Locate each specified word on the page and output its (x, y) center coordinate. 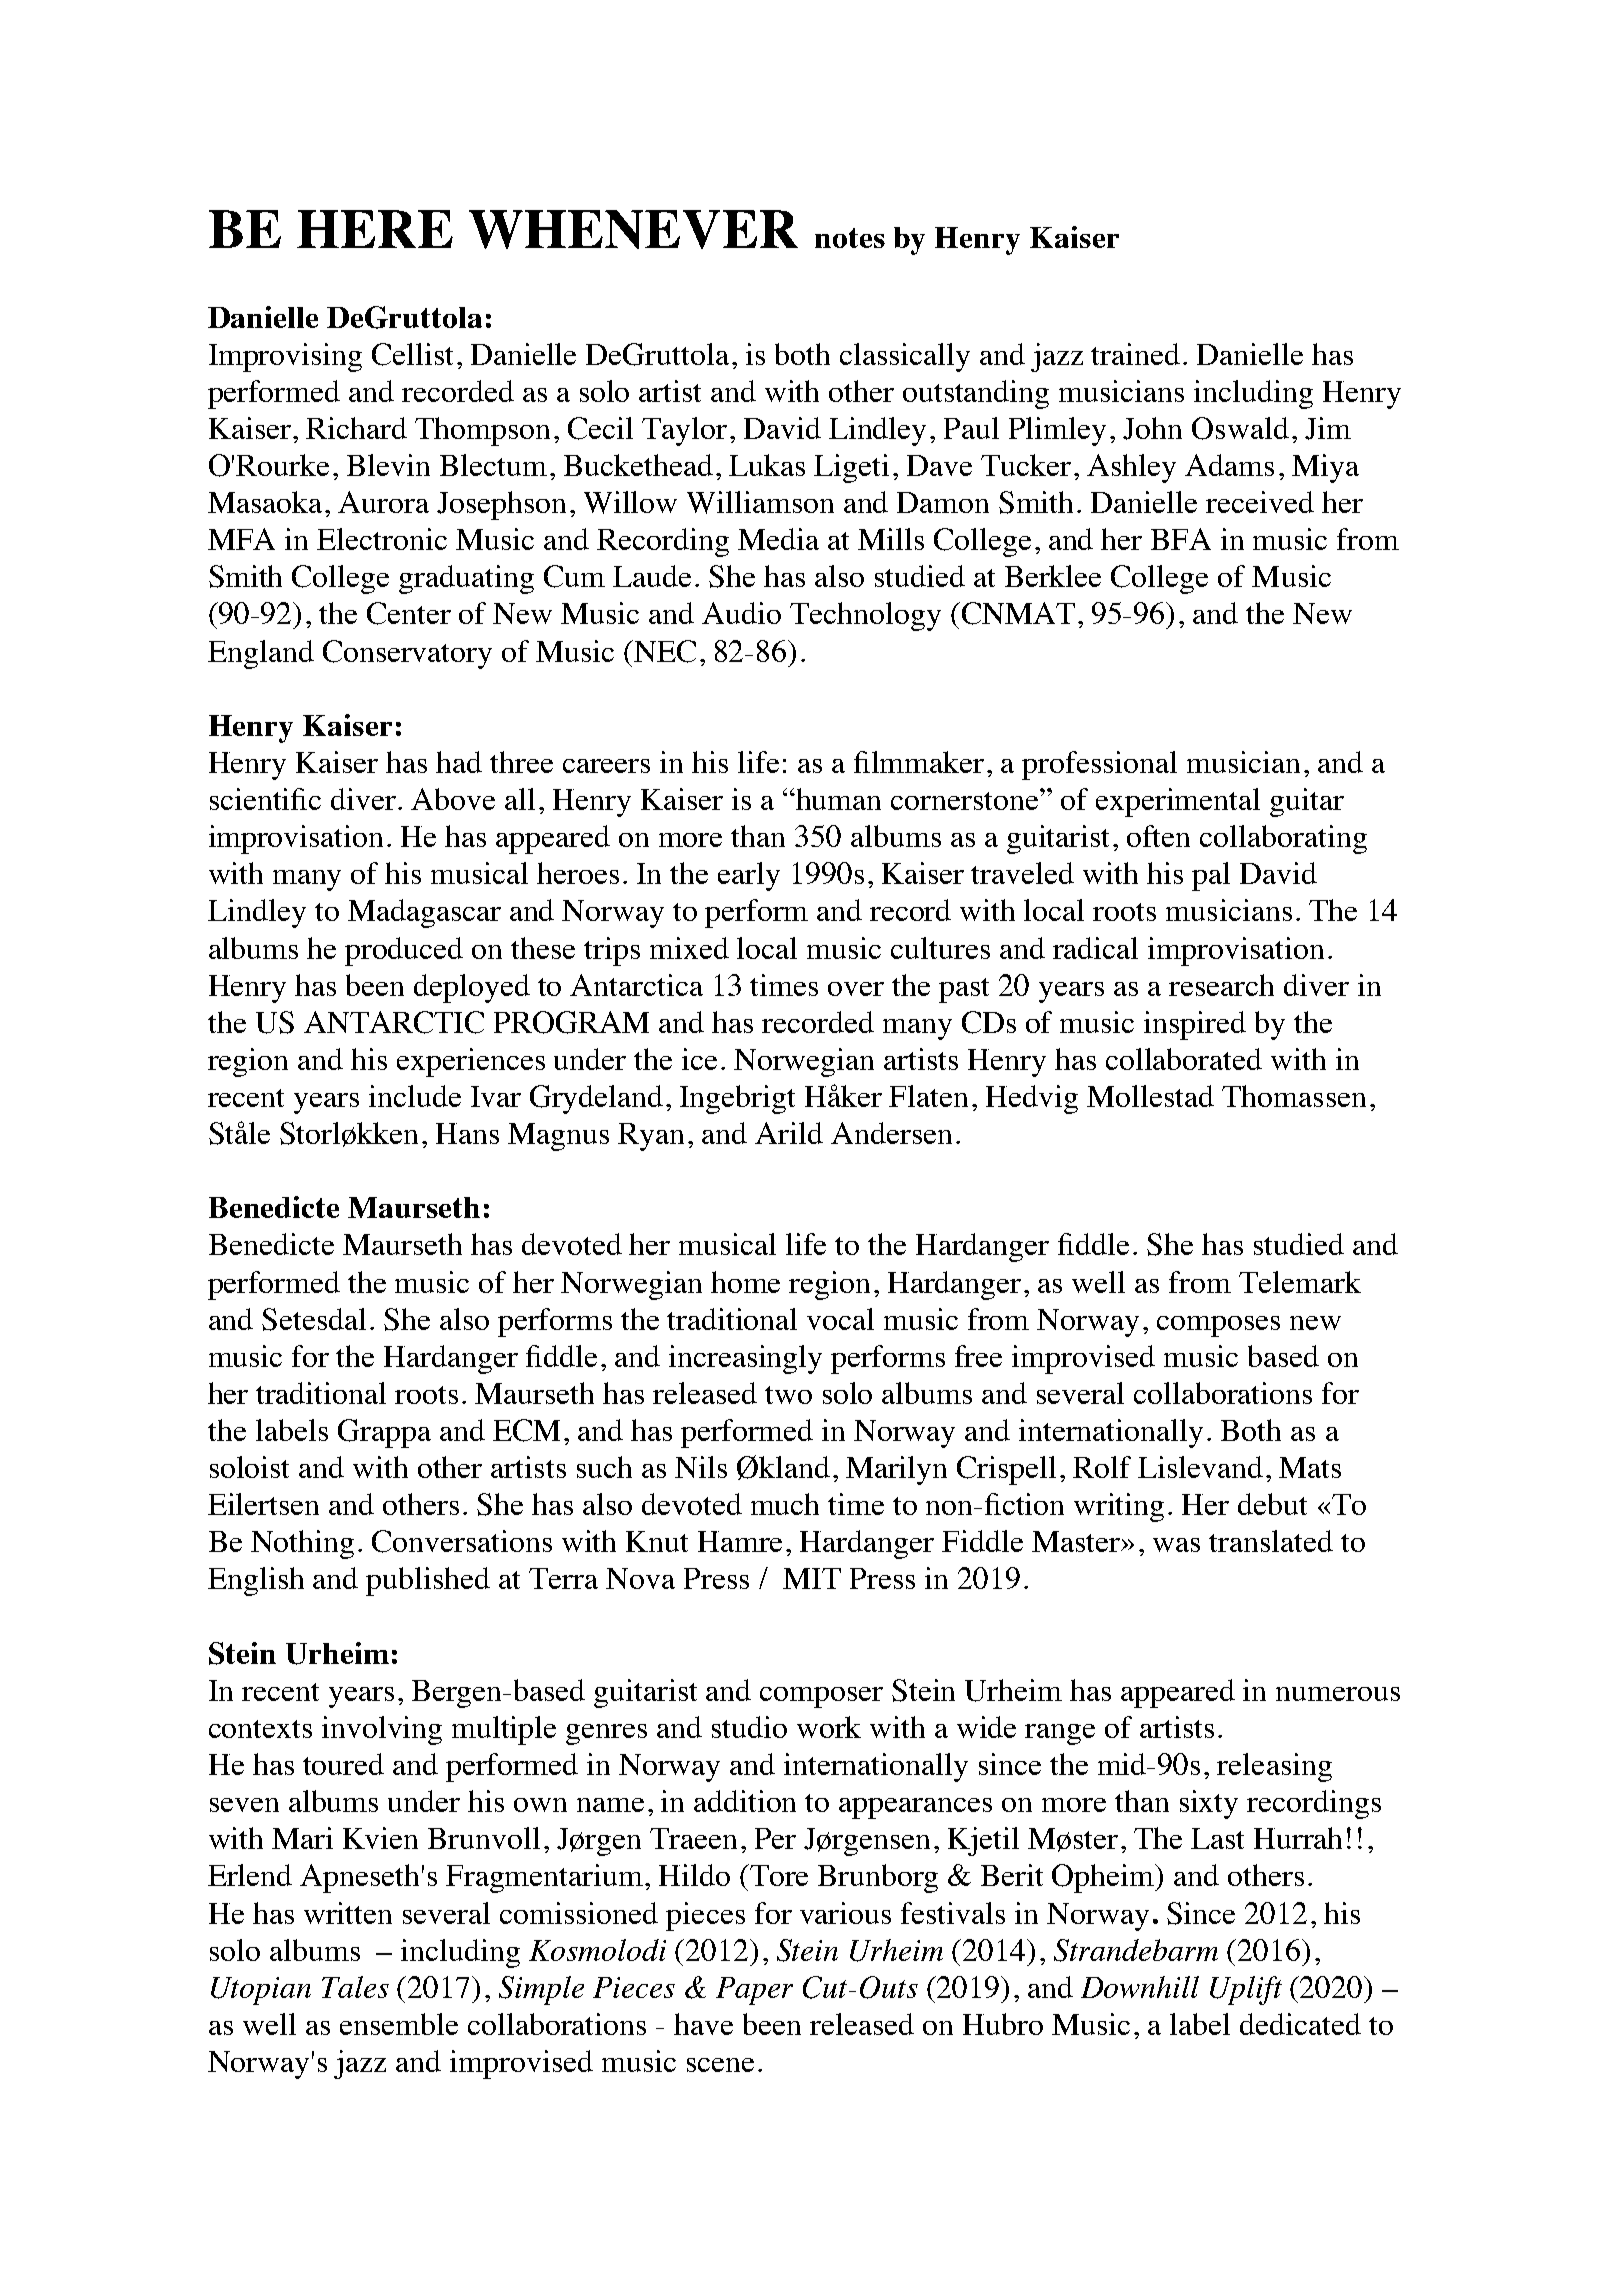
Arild (789, 1133)
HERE (375, 229)
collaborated (1184, 1059)
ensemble (399, 2024)
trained (1135, 354)
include (415, 1096)
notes (850, 238)
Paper (754, 1991)
